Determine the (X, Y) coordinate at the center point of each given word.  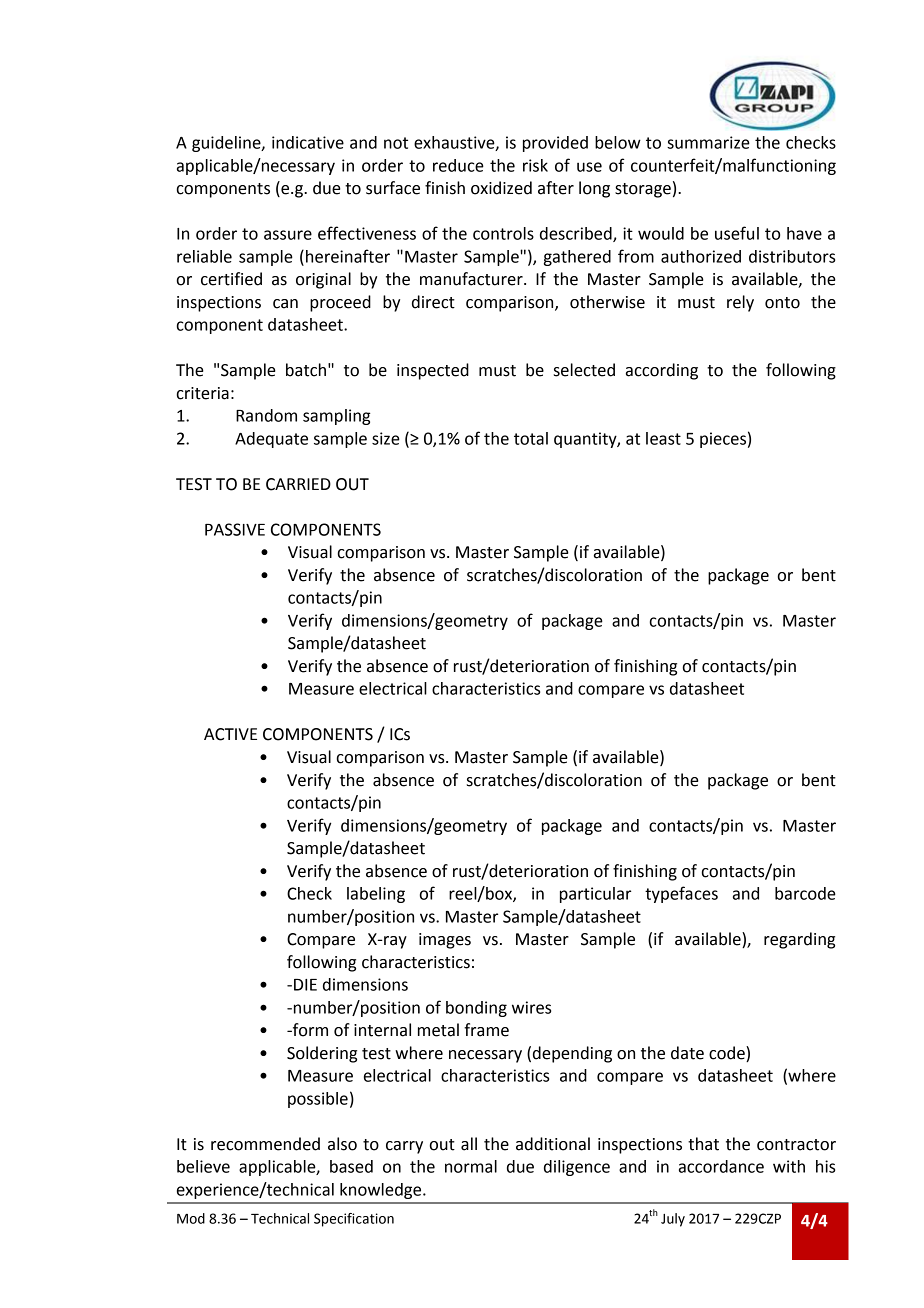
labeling (376, 895)
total (531, 438)
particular (595, 895)
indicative (308, 142)
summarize (708, 142)
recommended (265, 1144)
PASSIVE (235, 529)
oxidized (501, 188)
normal (471, 1166)
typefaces (681, 894)
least (663, 438)
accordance (721, 1166)
